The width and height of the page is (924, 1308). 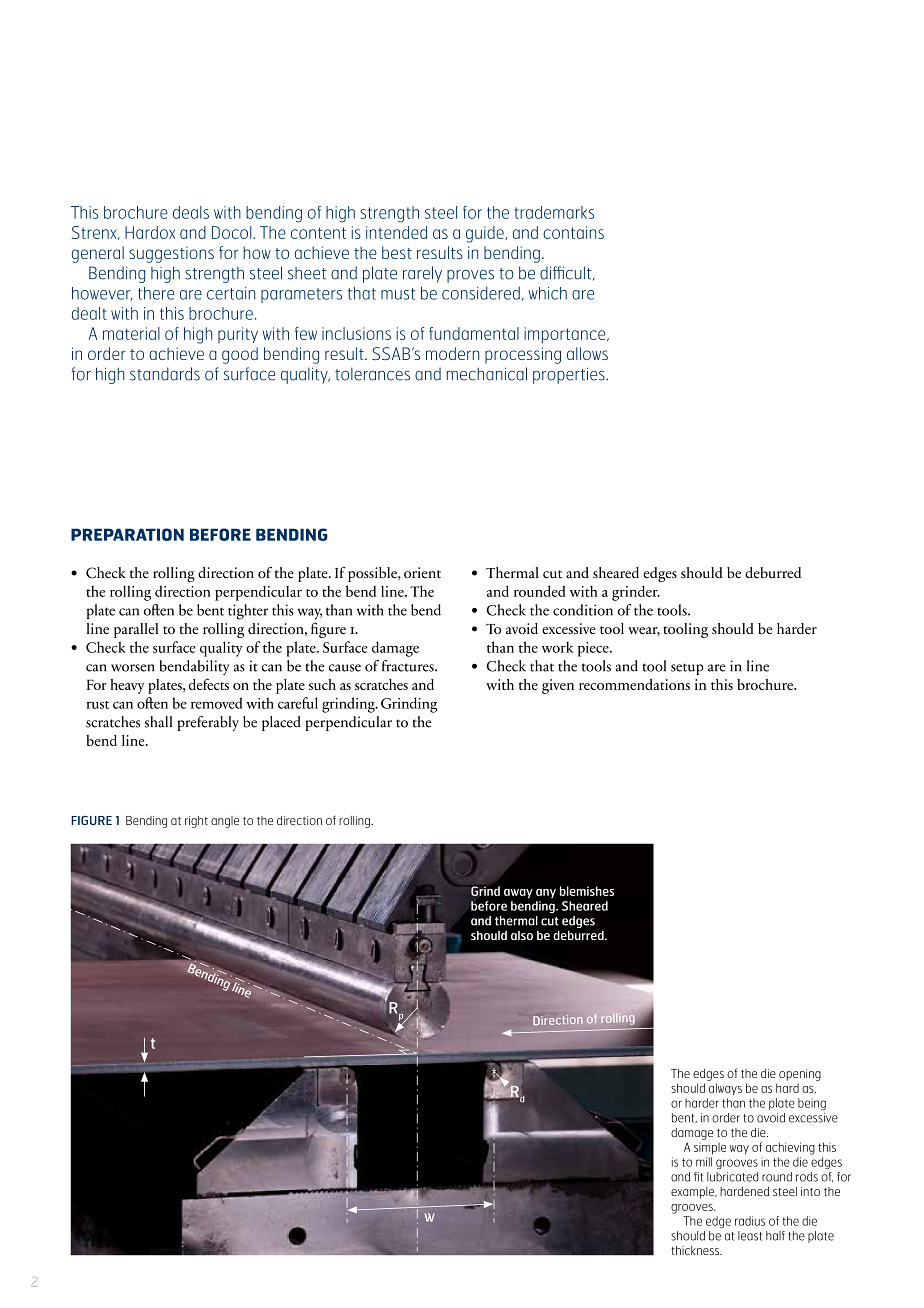 What do you see at coordinates (573, 232) in the page?
I see `contains` at bounding box center [573, 232].
